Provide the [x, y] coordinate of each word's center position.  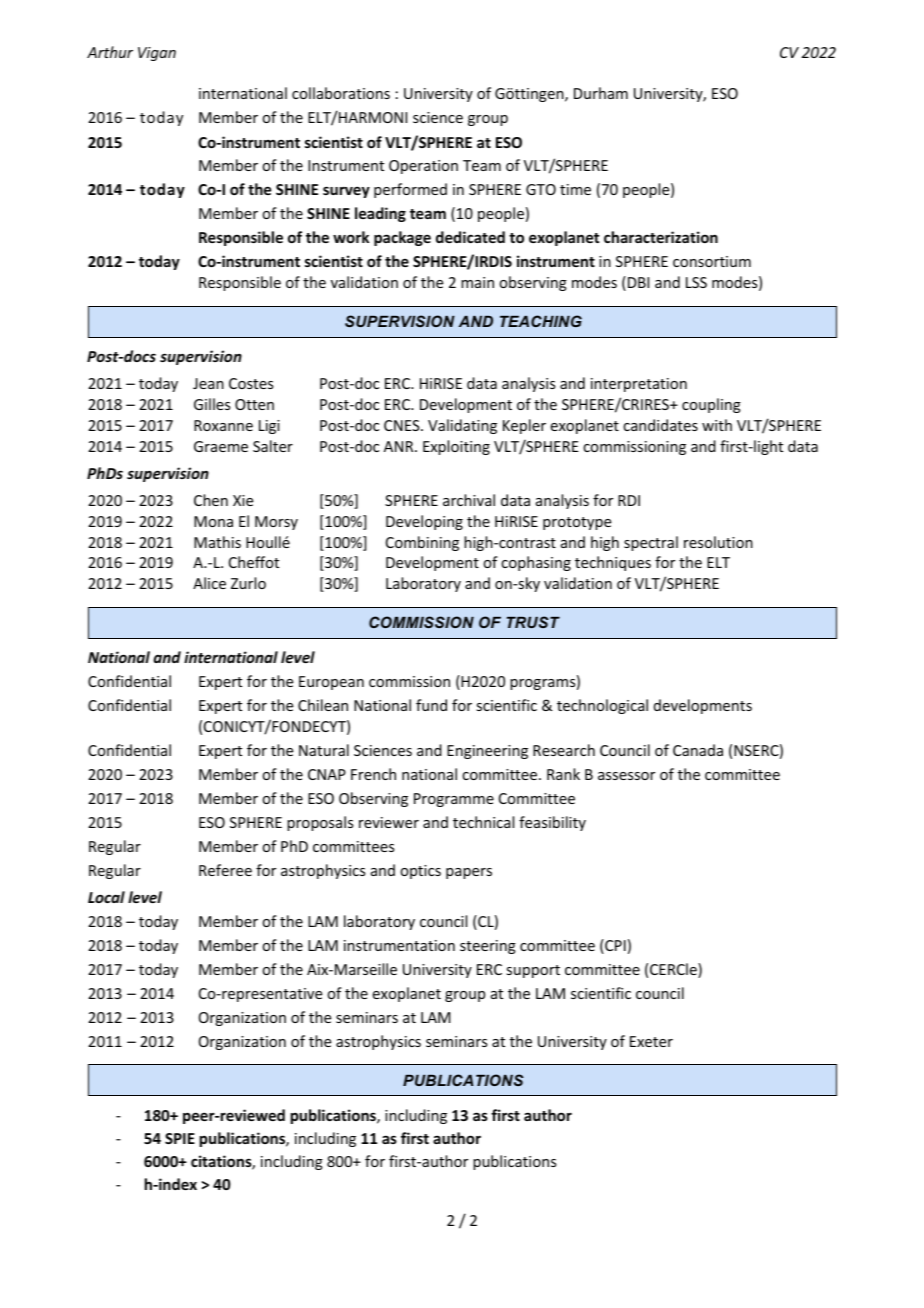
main [477, 282]
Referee [225, 870]
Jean [208, 383]
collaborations [341, 93]
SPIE [180, 1138]
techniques [613, 563]
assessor [626, 776]
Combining [422, 543]
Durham [601, 93]
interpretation [639, 385]
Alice [209, 583]
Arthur [110, 52]
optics [420, 872]
